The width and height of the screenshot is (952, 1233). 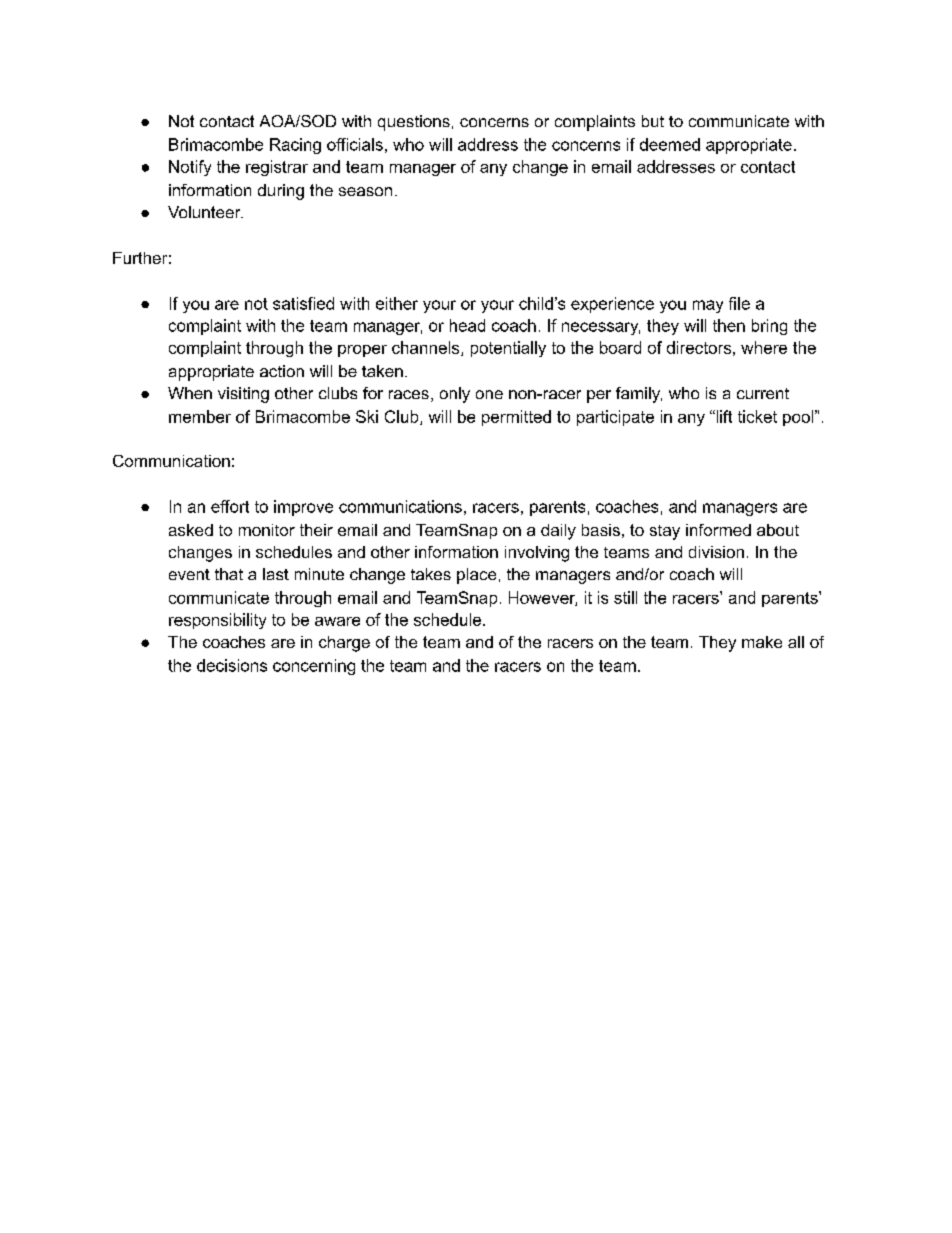 What do you see at coordinates (230, 506) in the screenshot?
I see `effort` at bounding box center [230, 506].
